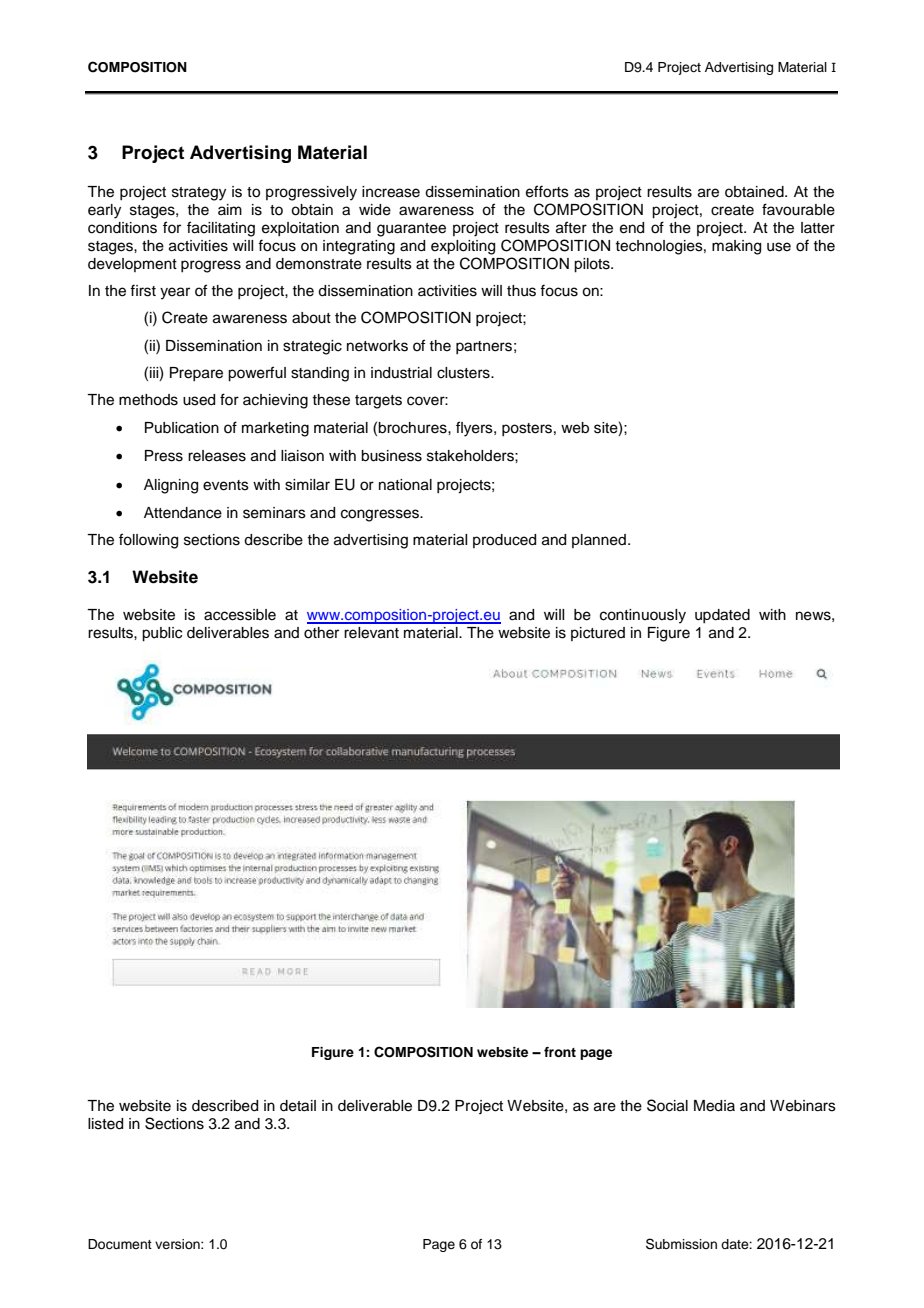 The width and height of the screenshot is (924, 1308). Describe the element at coordinates (667, 1105) in the screenshot. I see `Social` at that location.
